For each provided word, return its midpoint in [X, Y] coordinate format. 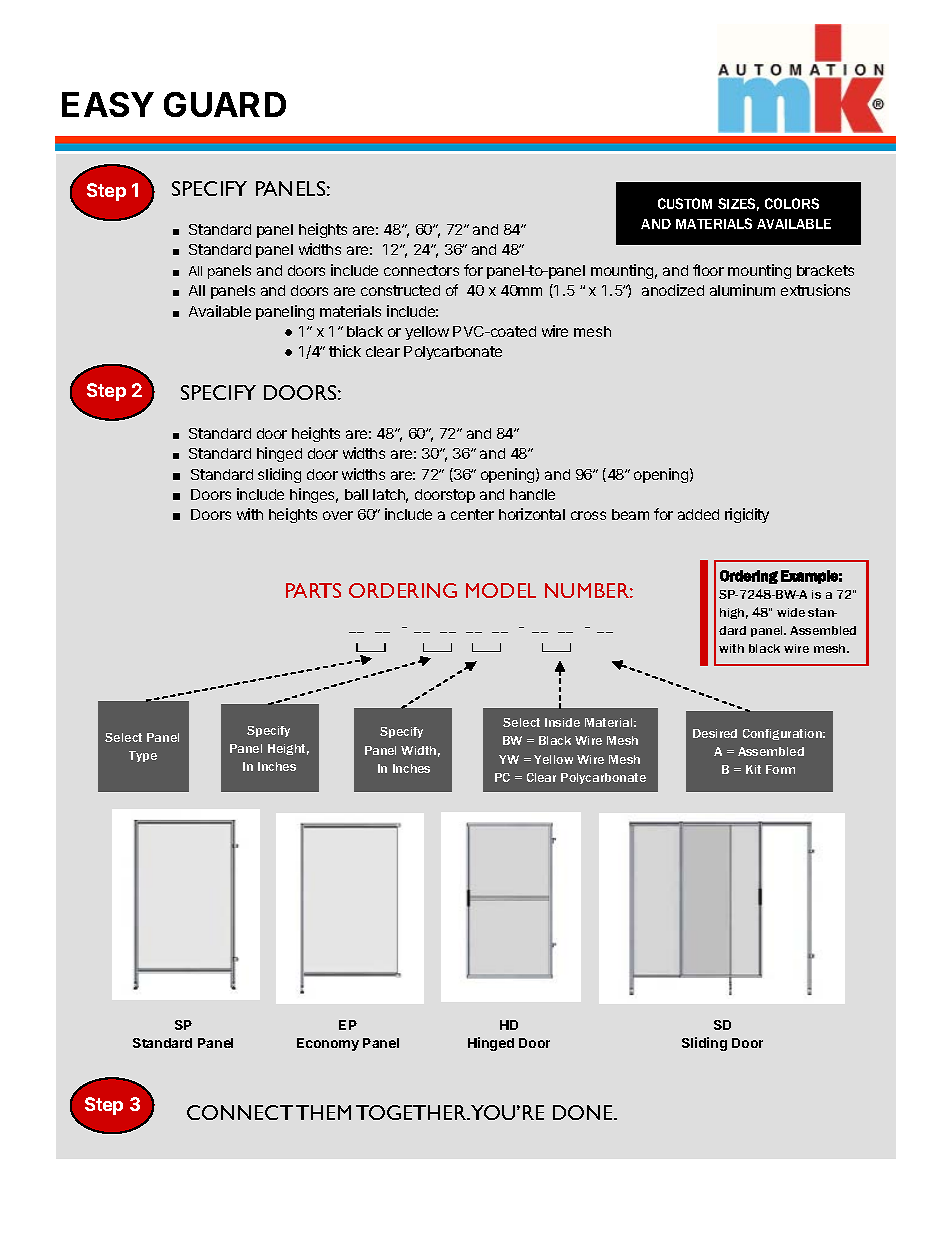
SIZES [738, 204]
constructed [400, 290]
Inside [562, 722]
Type [143, 756]
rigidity [747, 515]
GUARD [225, 104]
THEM [323, 1112]
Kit [753, 769]
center [472, 514]
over [338, 515]
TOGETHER [412, 1112]
